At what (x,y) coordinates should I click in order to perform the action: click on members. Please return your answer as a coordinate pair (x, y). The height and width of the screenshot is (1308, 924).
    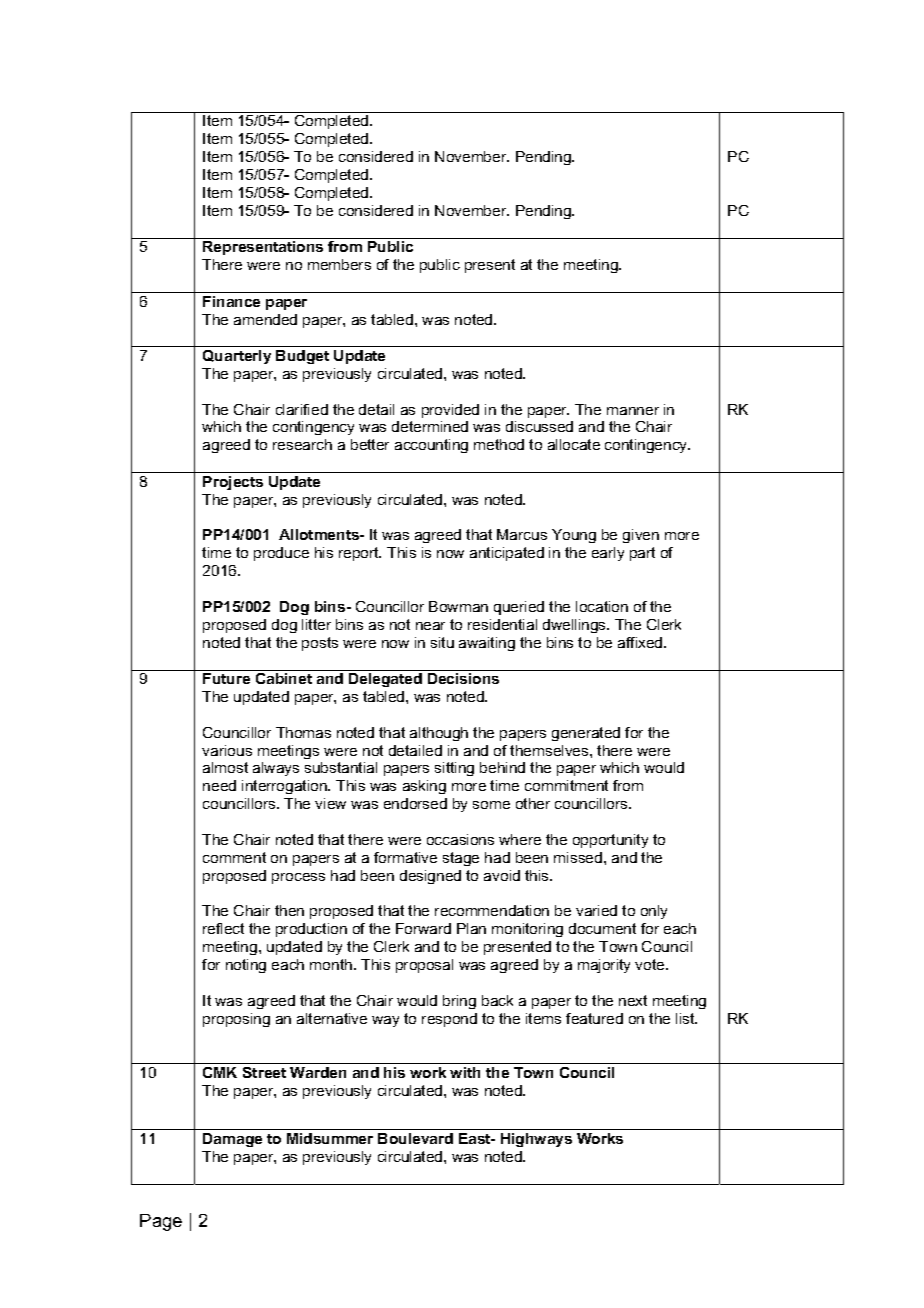
    Looking at the image, I should click on (339, 264).
